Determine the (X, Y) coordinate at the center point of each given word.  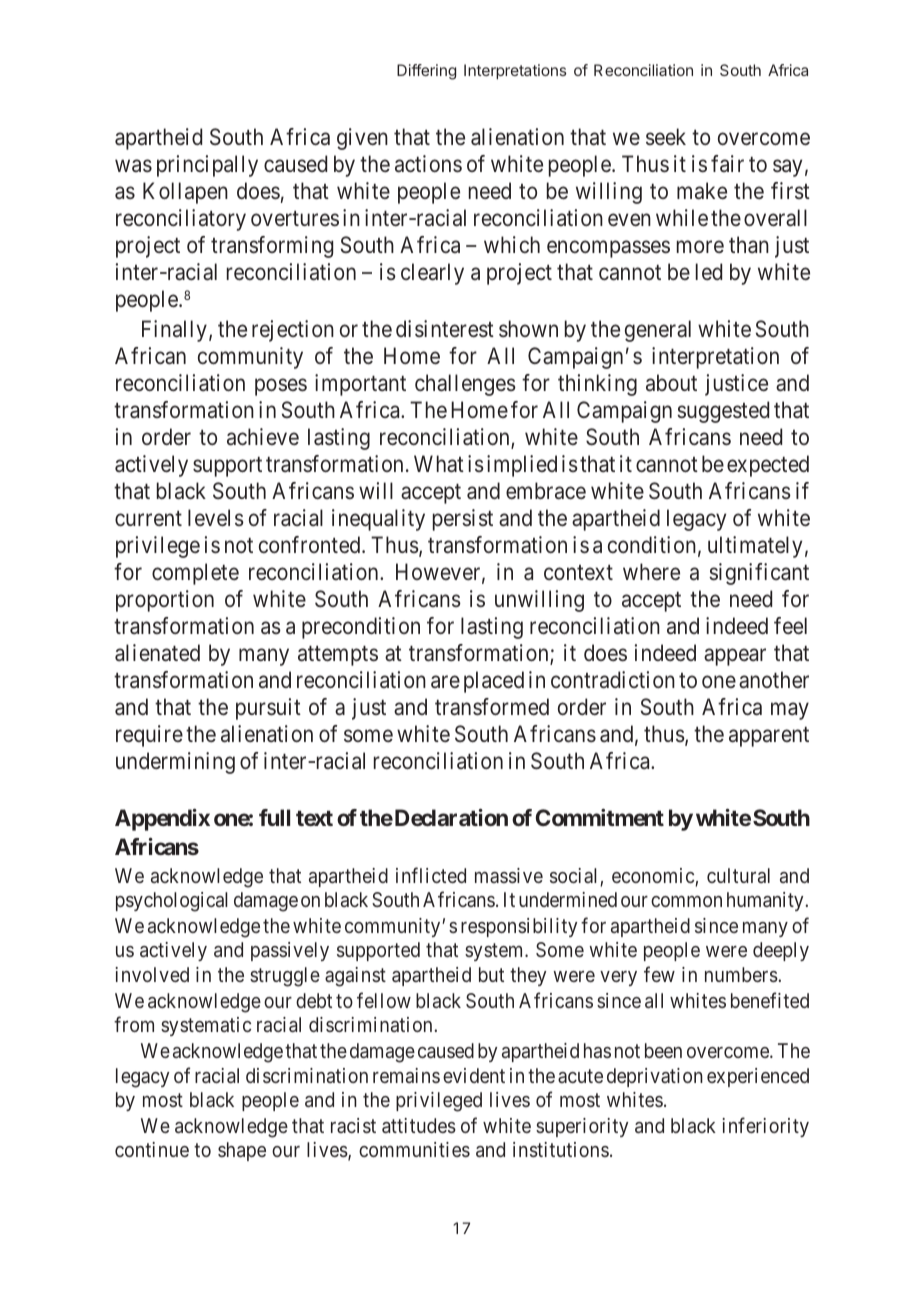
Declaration (450, 817)
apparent (769, 737)
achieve (263, 437)
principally (207, 166)
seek (666, 136)
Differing (426, 72)
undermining (175, 763)
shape (242, 1151)
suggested (723, 412)
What (439, 464)
